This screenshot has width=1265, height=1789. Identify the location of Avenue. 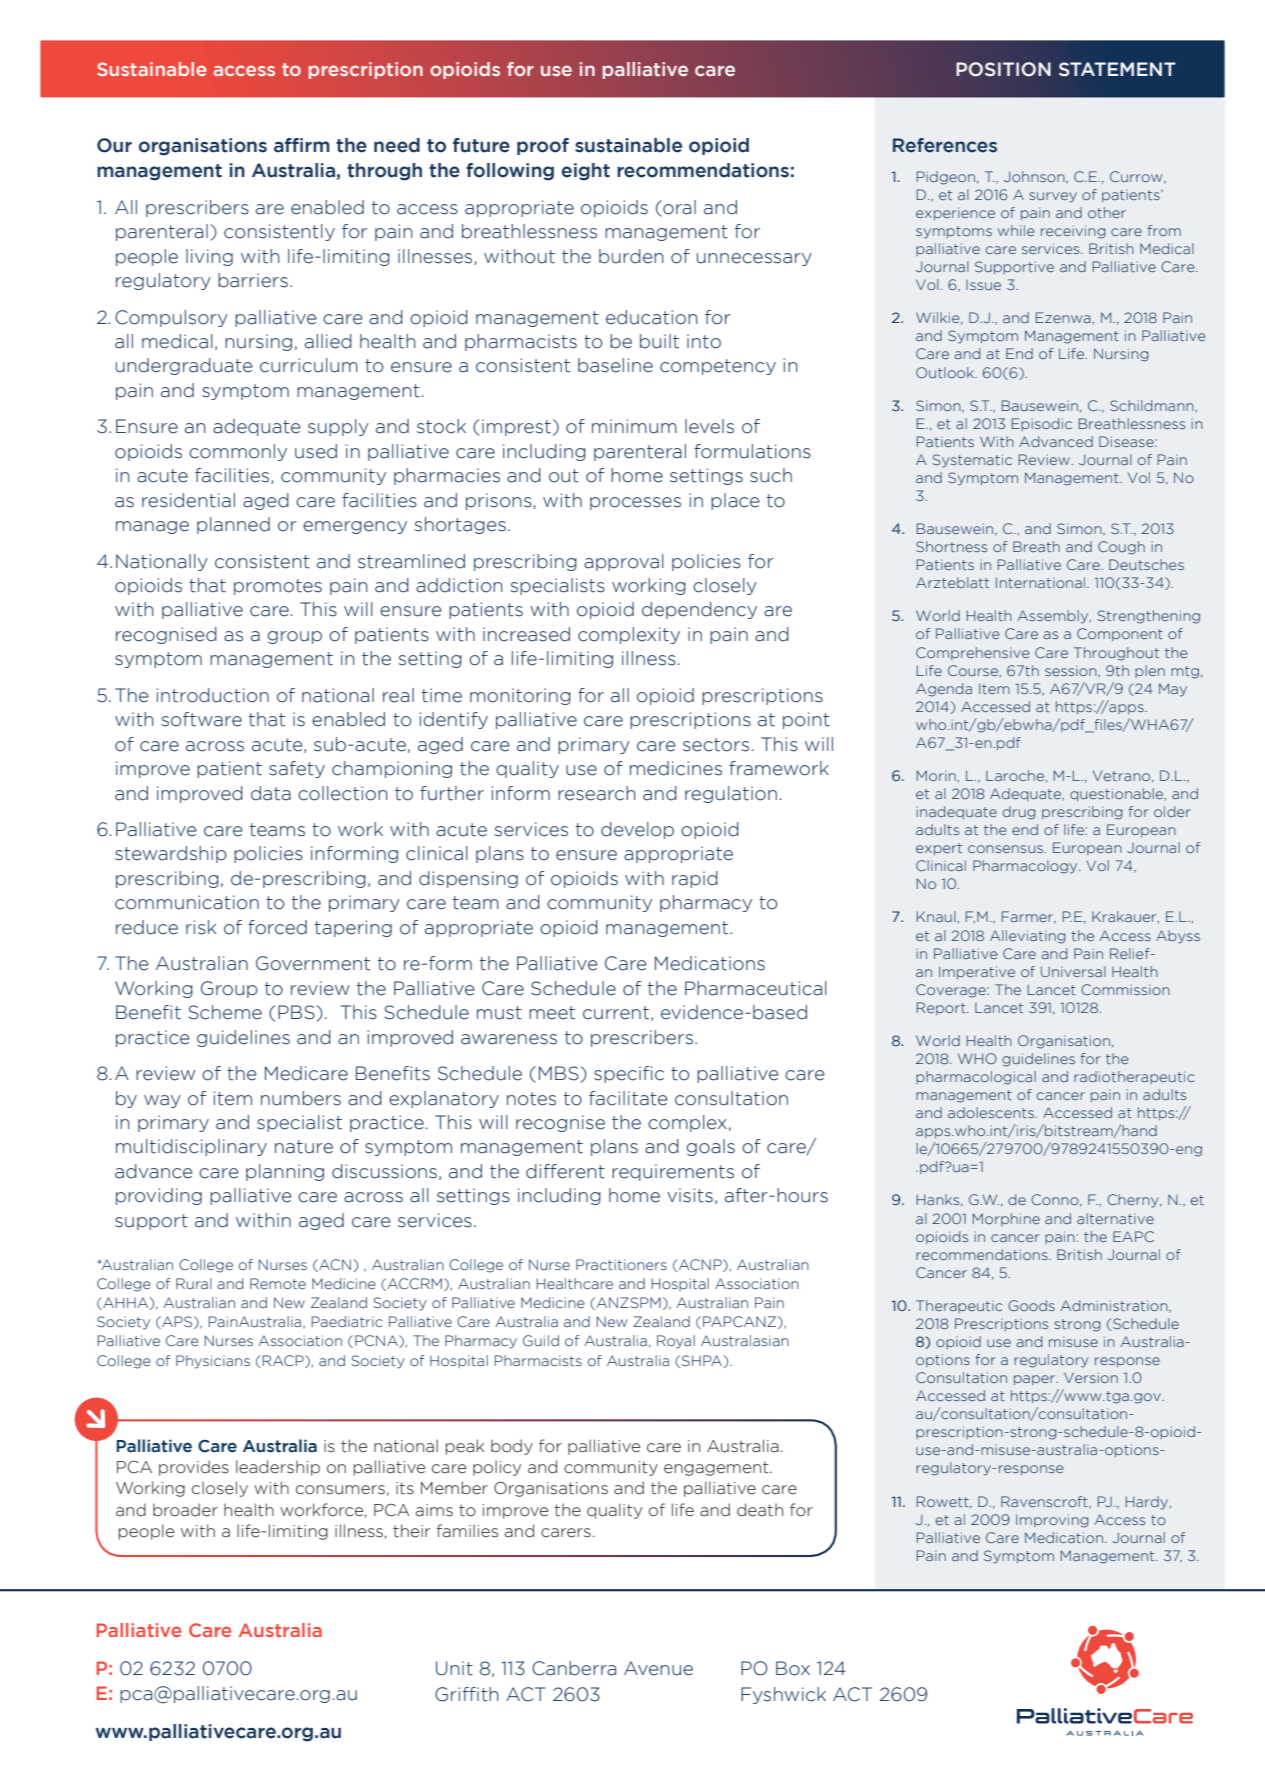
(658, 1668).
